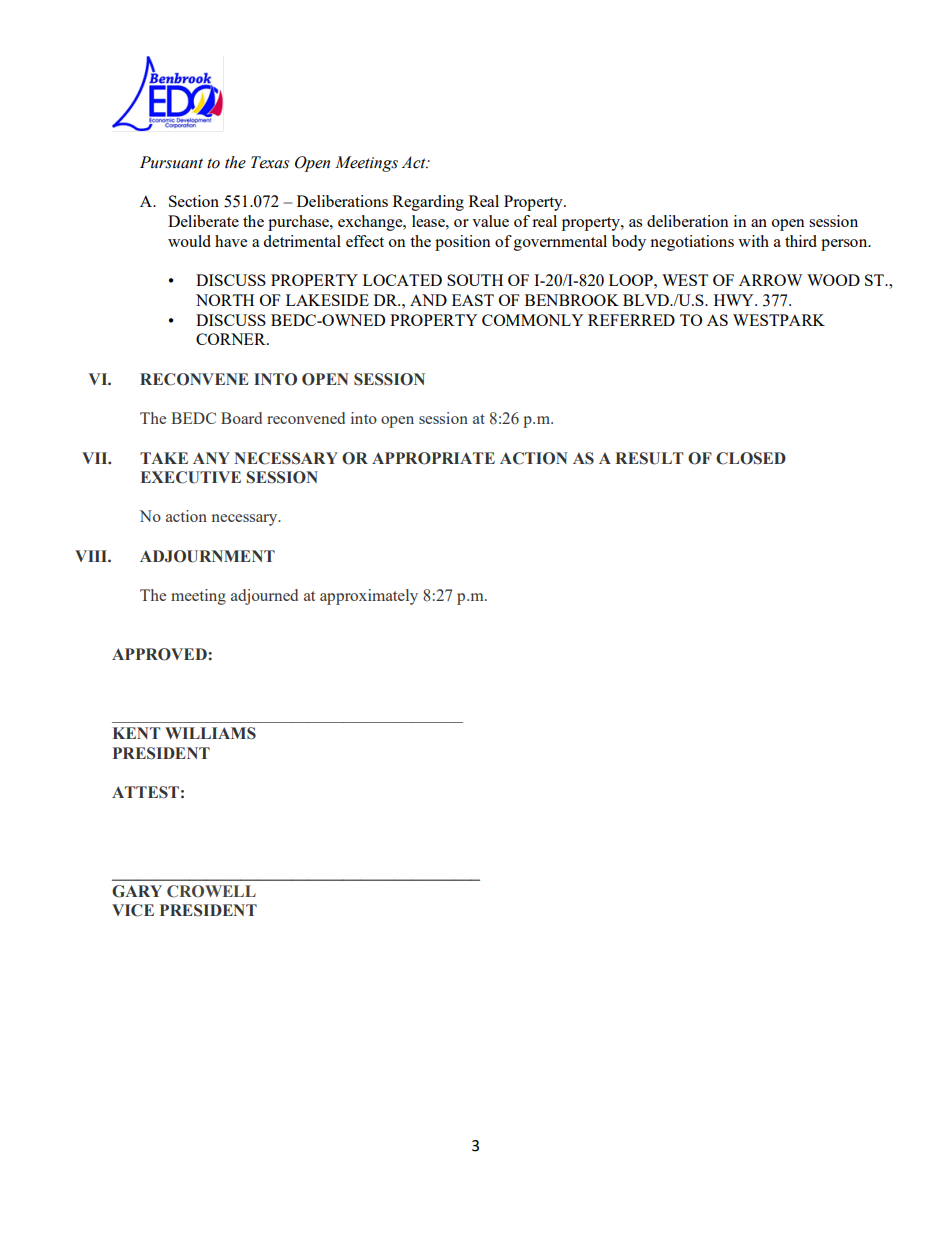 The width and height of the image is (952, 1233). Describe the element at coordinates (207, 556) in the image. I see `ADJOURNMENT` at that location.
